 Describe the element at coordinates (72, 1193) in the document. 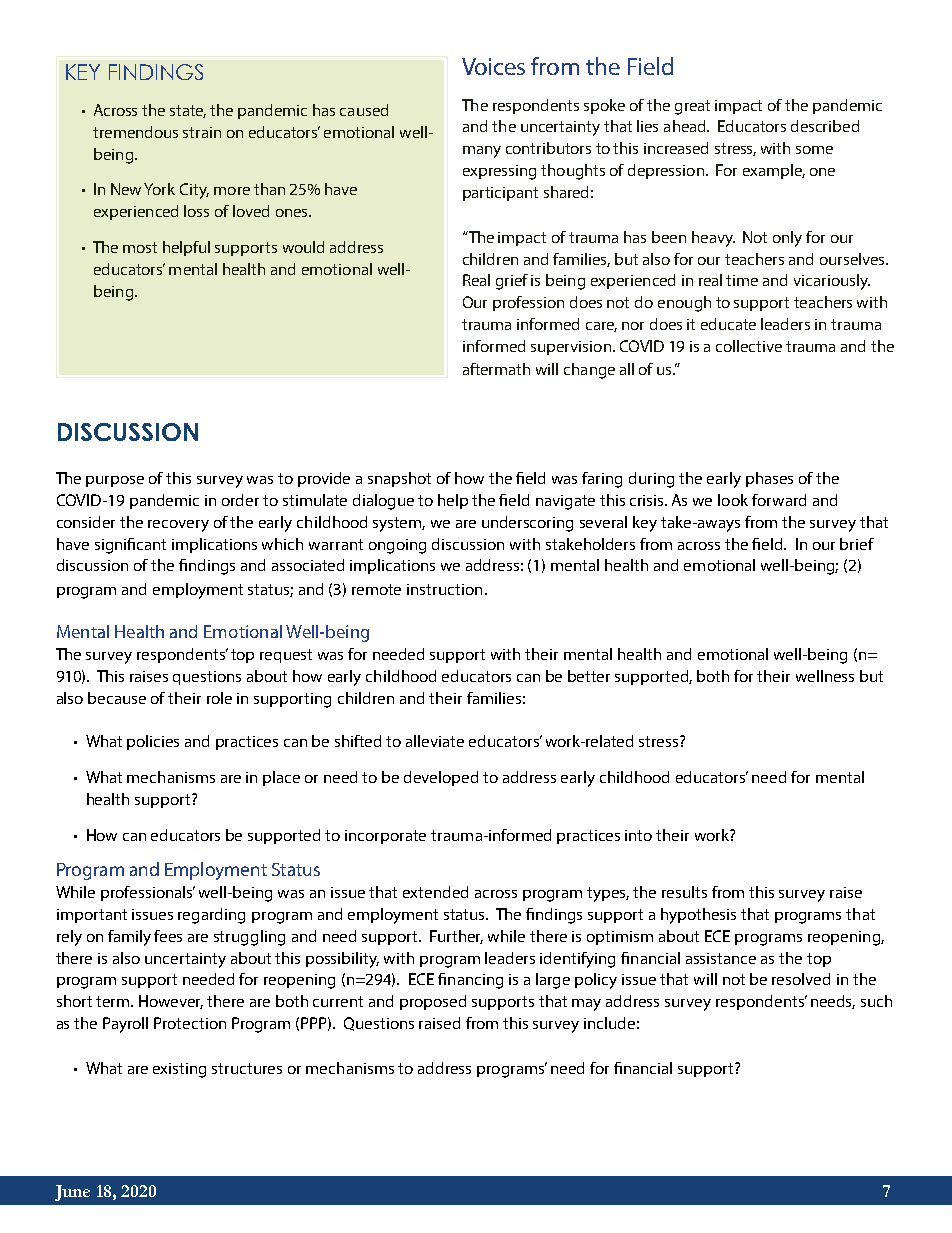

I see `June` at that location.
